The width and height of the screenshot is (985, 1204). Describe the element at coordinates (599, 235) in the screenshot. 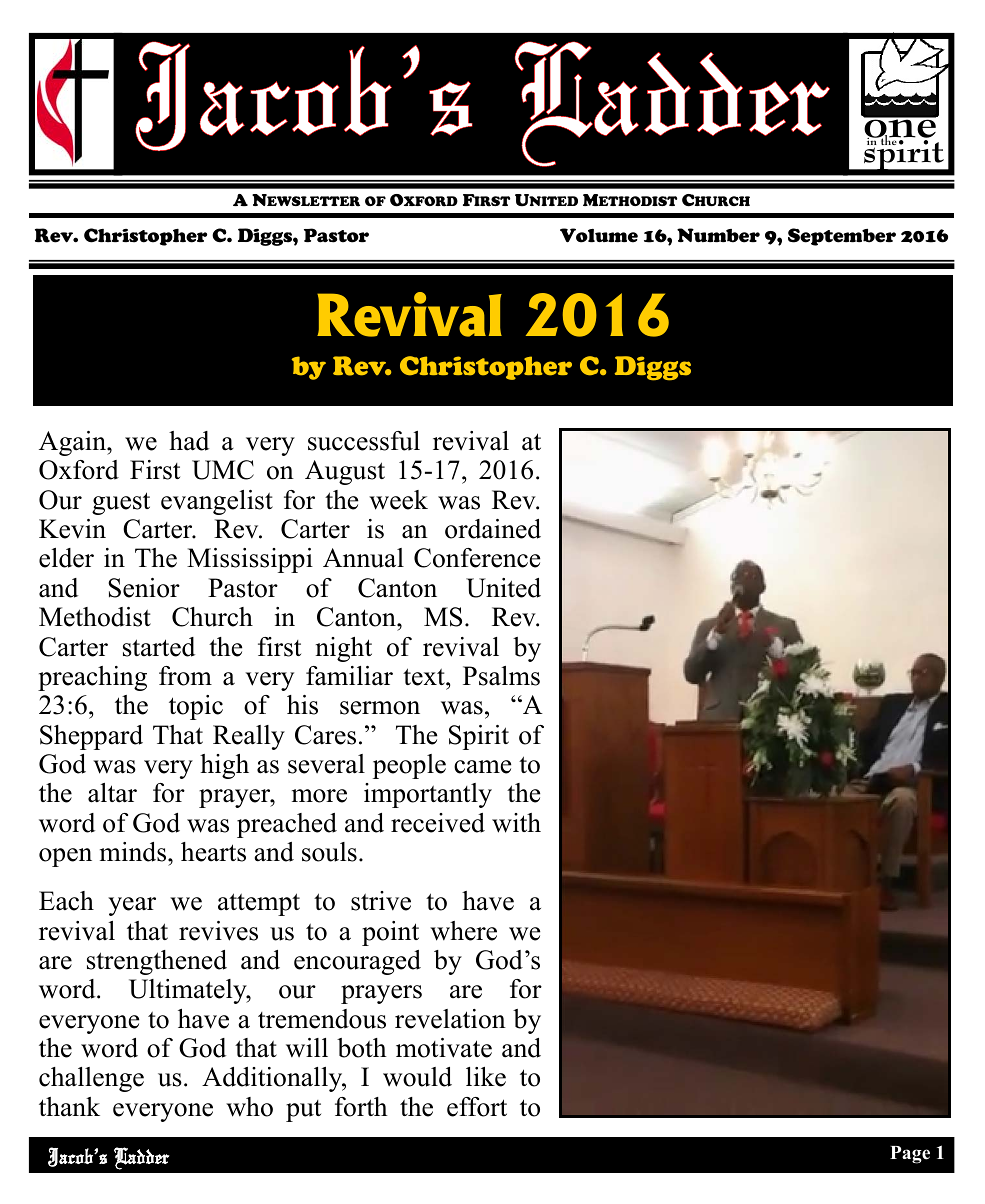

I see `Volume` at that location.
